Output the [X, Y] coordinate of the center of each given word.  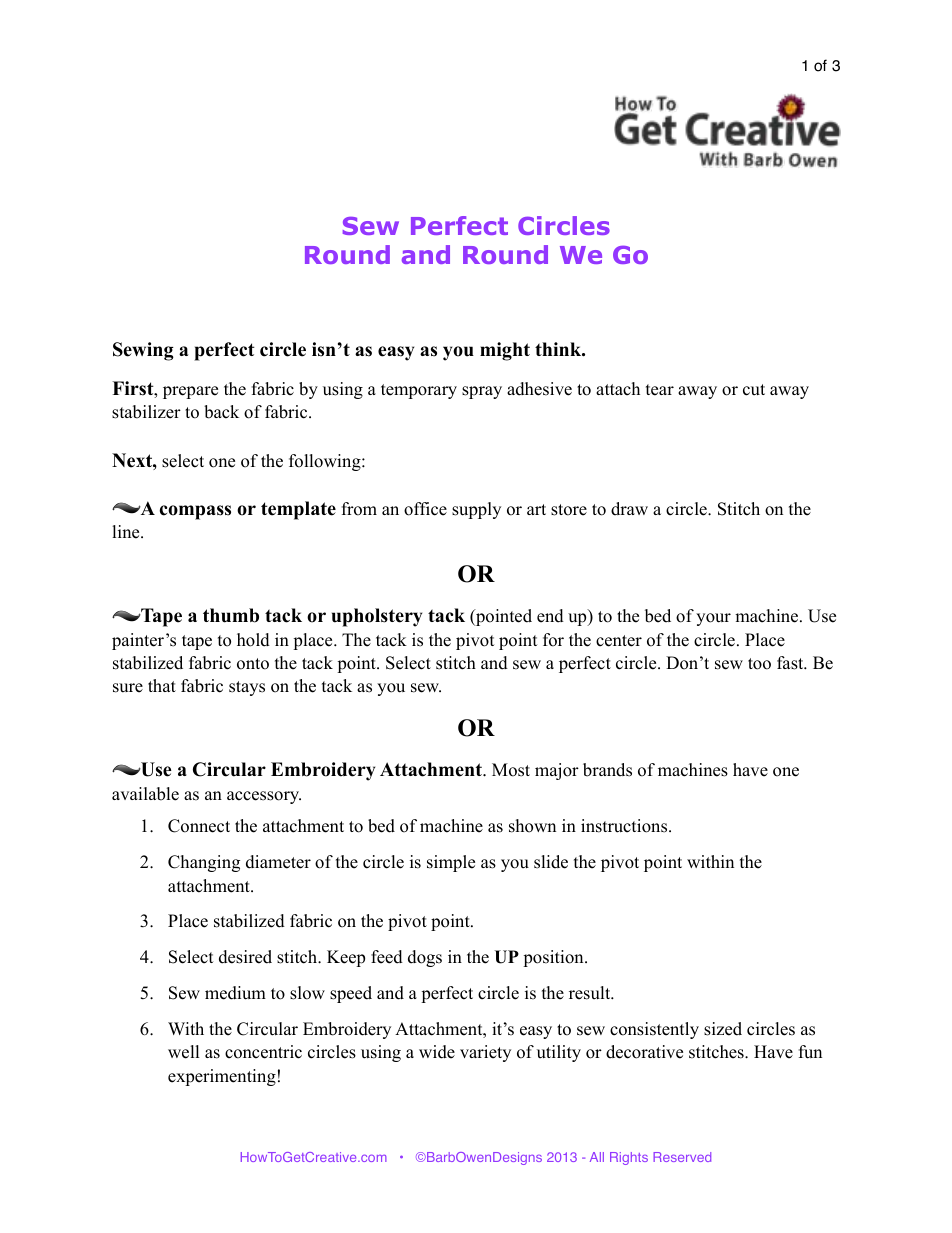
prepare [190, 392]
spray [482, 392]
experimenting [222, 1077]
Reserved [682, 1157]
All [597, 1157]
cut [754, 390]
